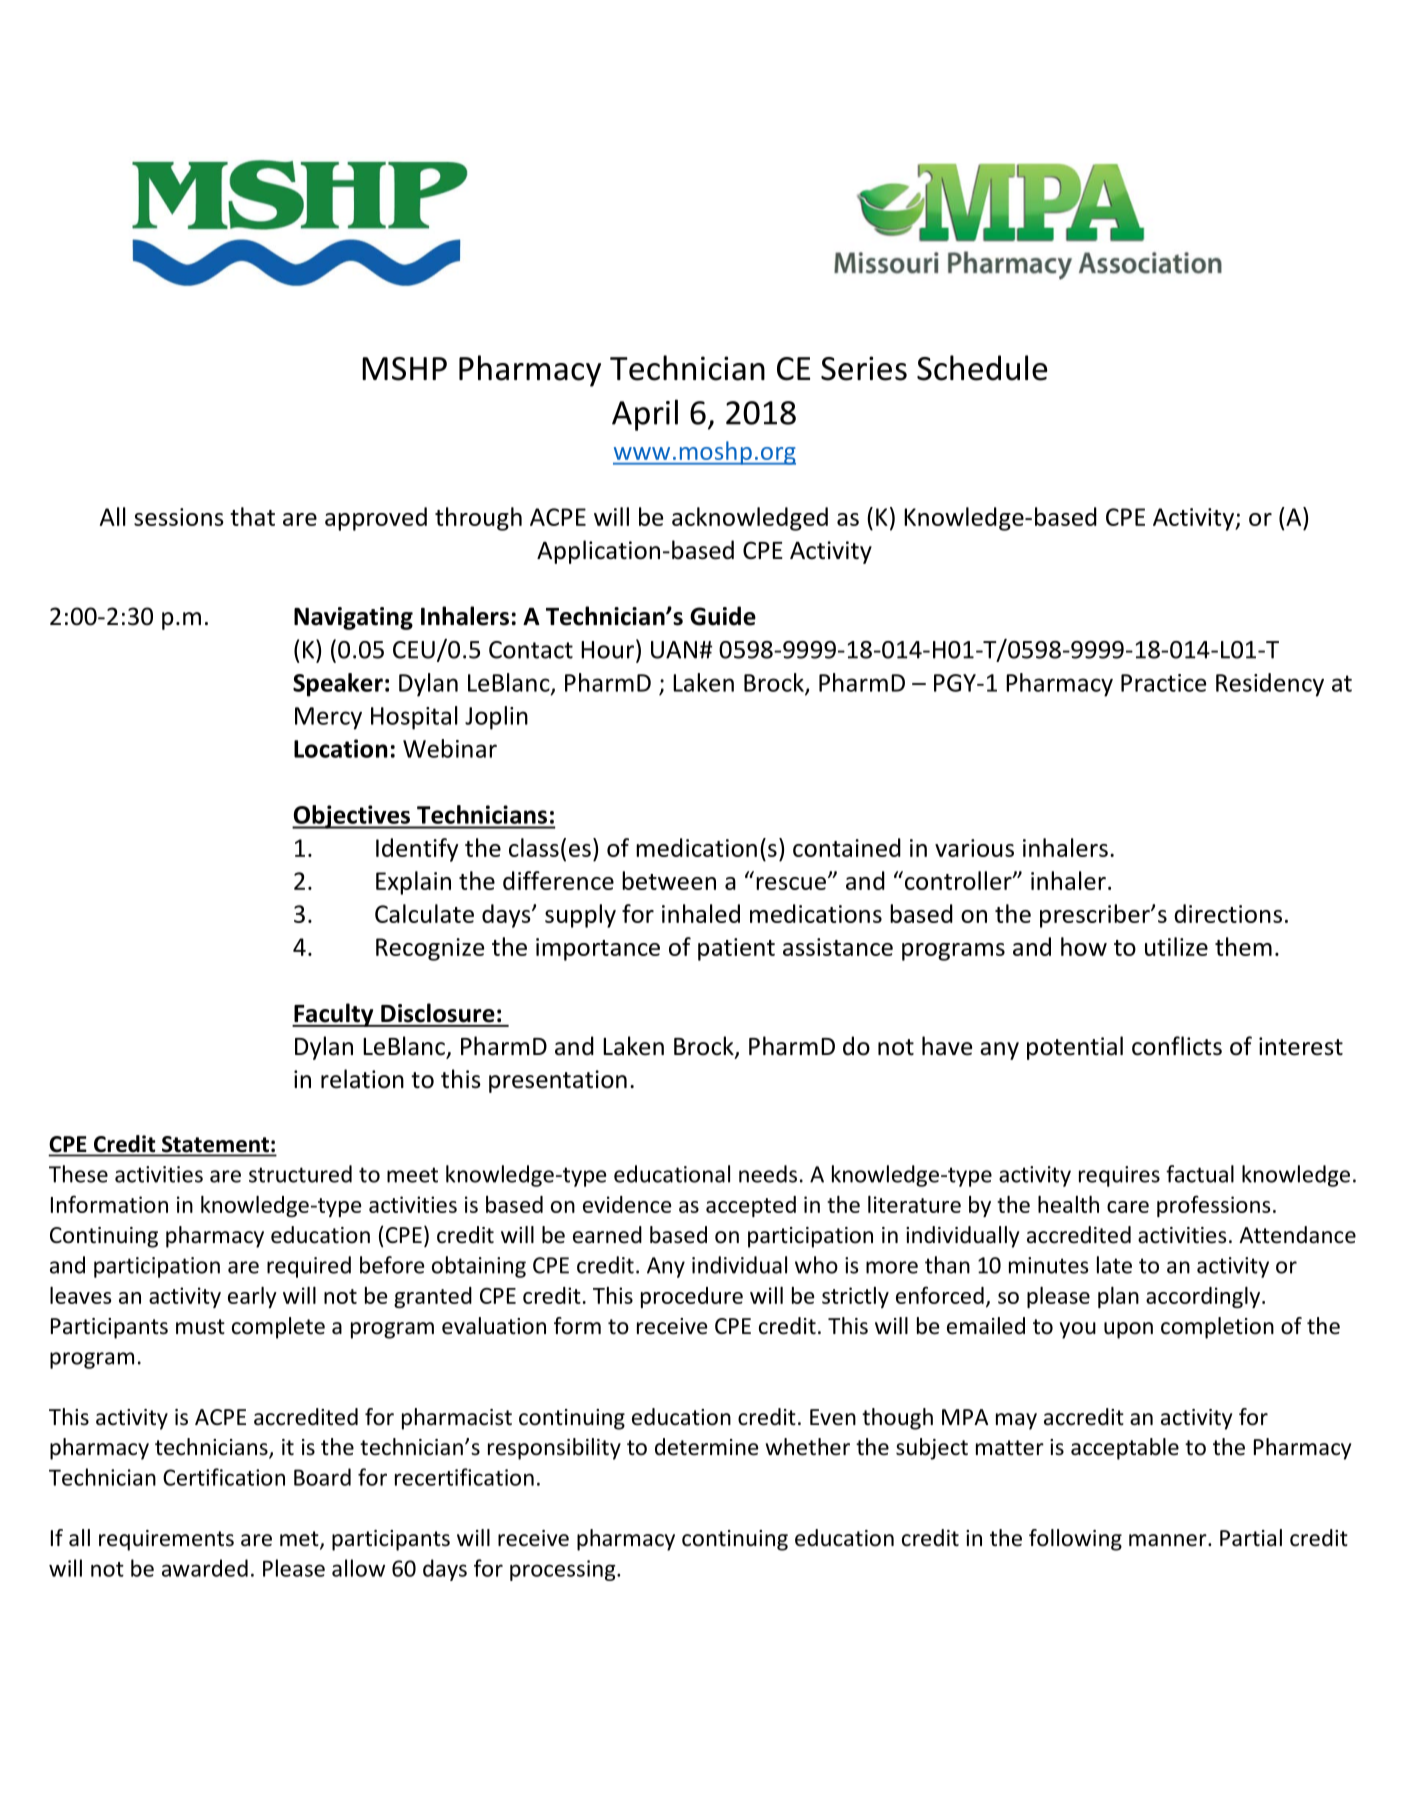  I want to click on utilize, so click(1176, 946).
